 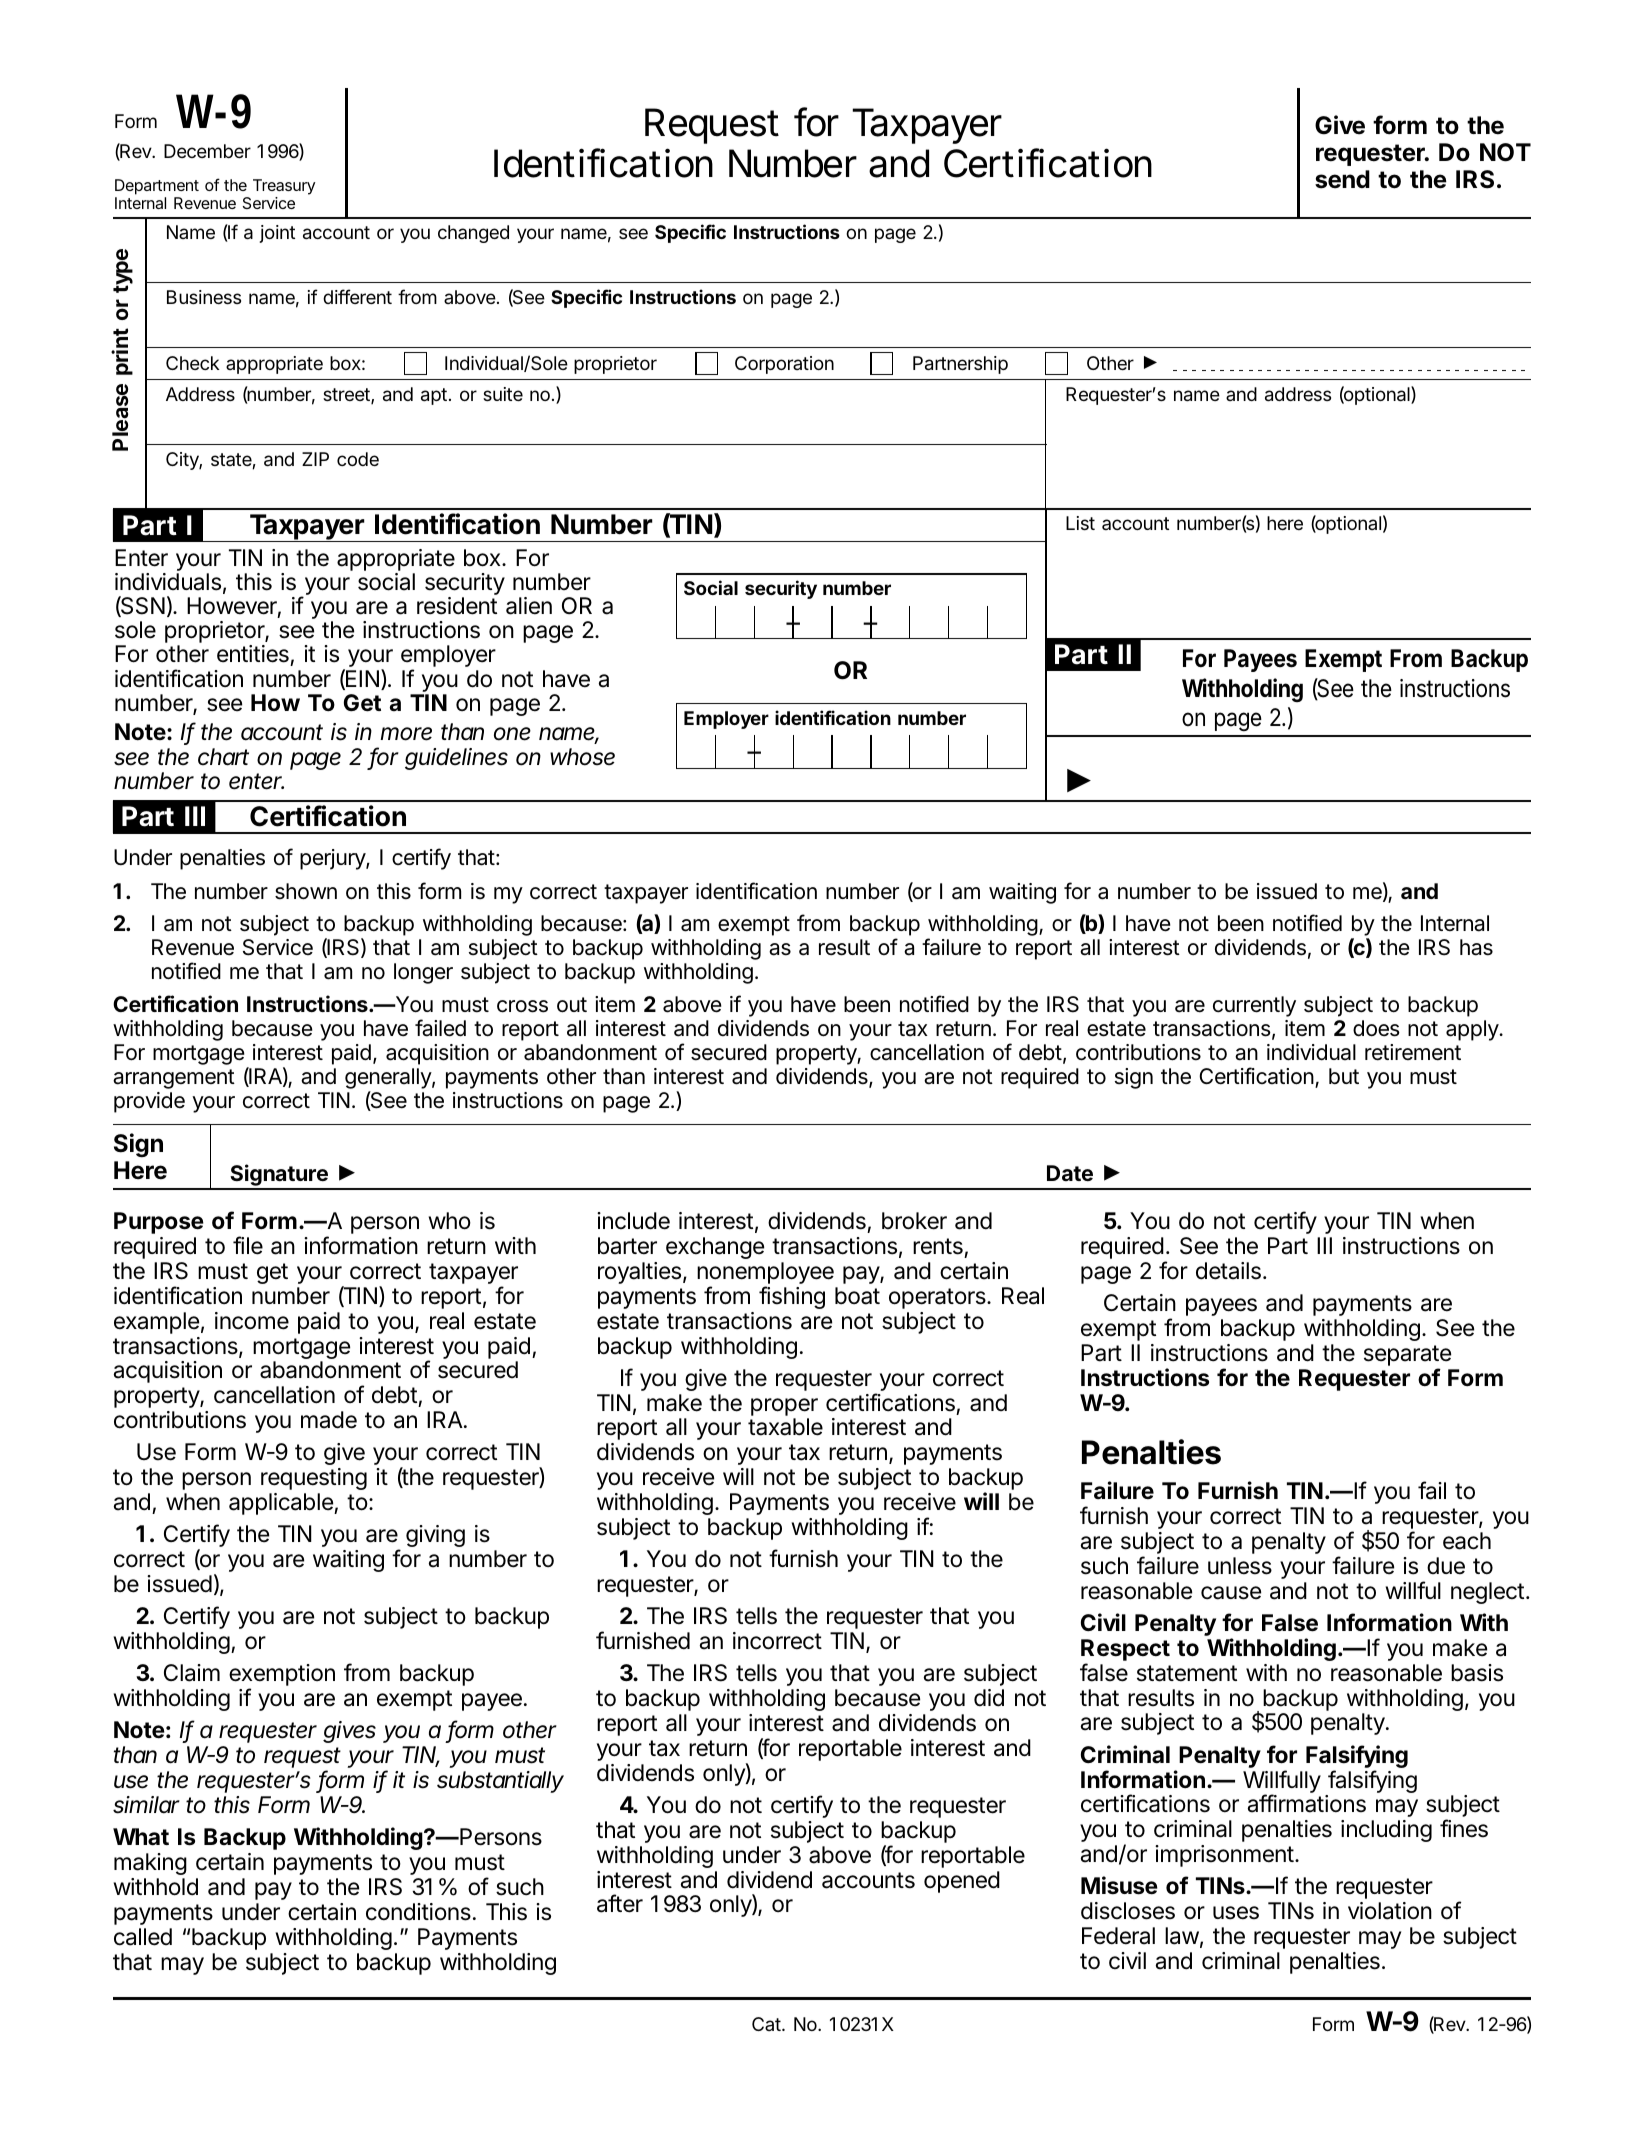 What do you see at coordinates (223, 757) in the screenshot?
I see `chart` at bounding box center [223, 757].
